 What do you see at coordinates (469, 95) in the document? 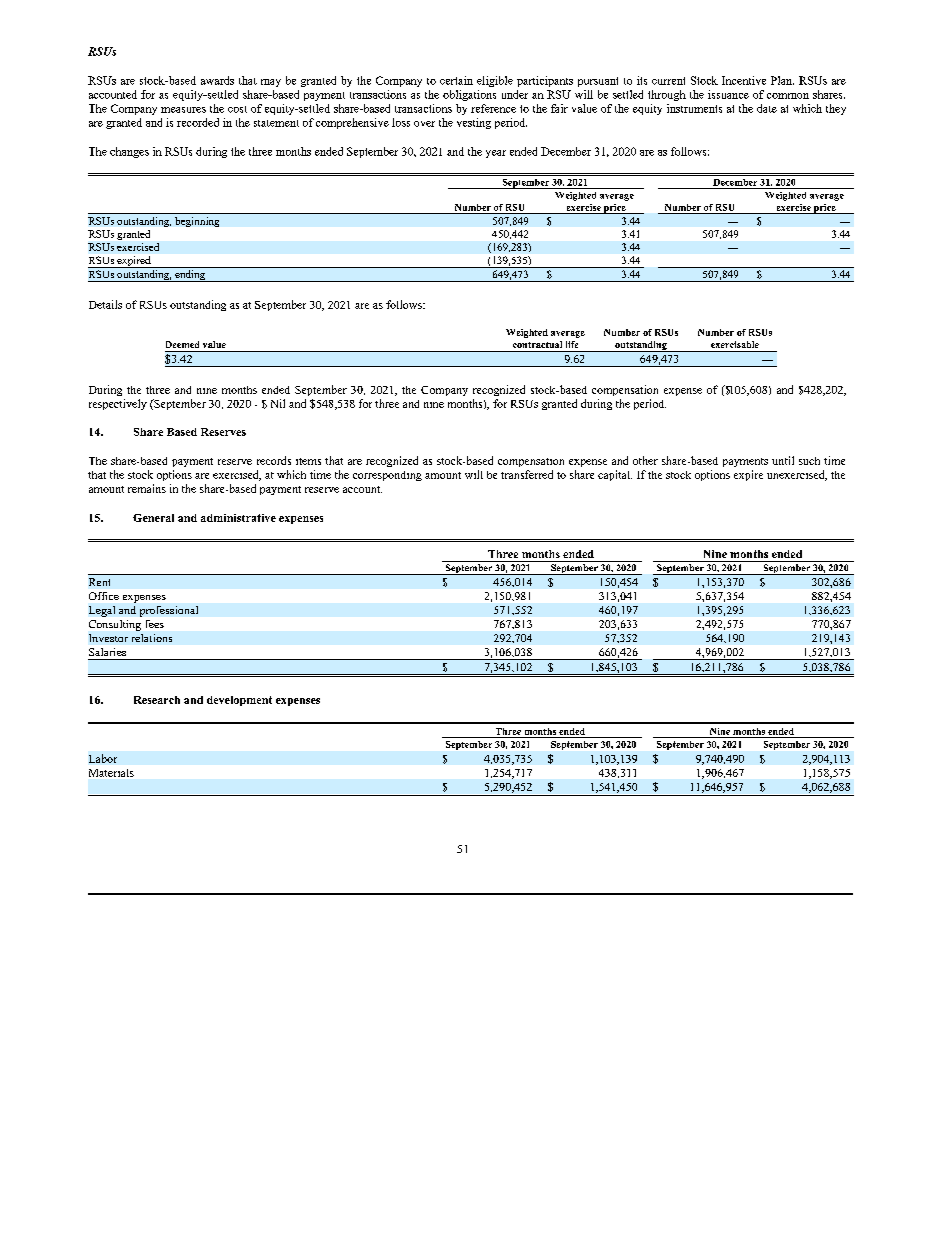
I see `obligations` at bounding box center [469, 95].
